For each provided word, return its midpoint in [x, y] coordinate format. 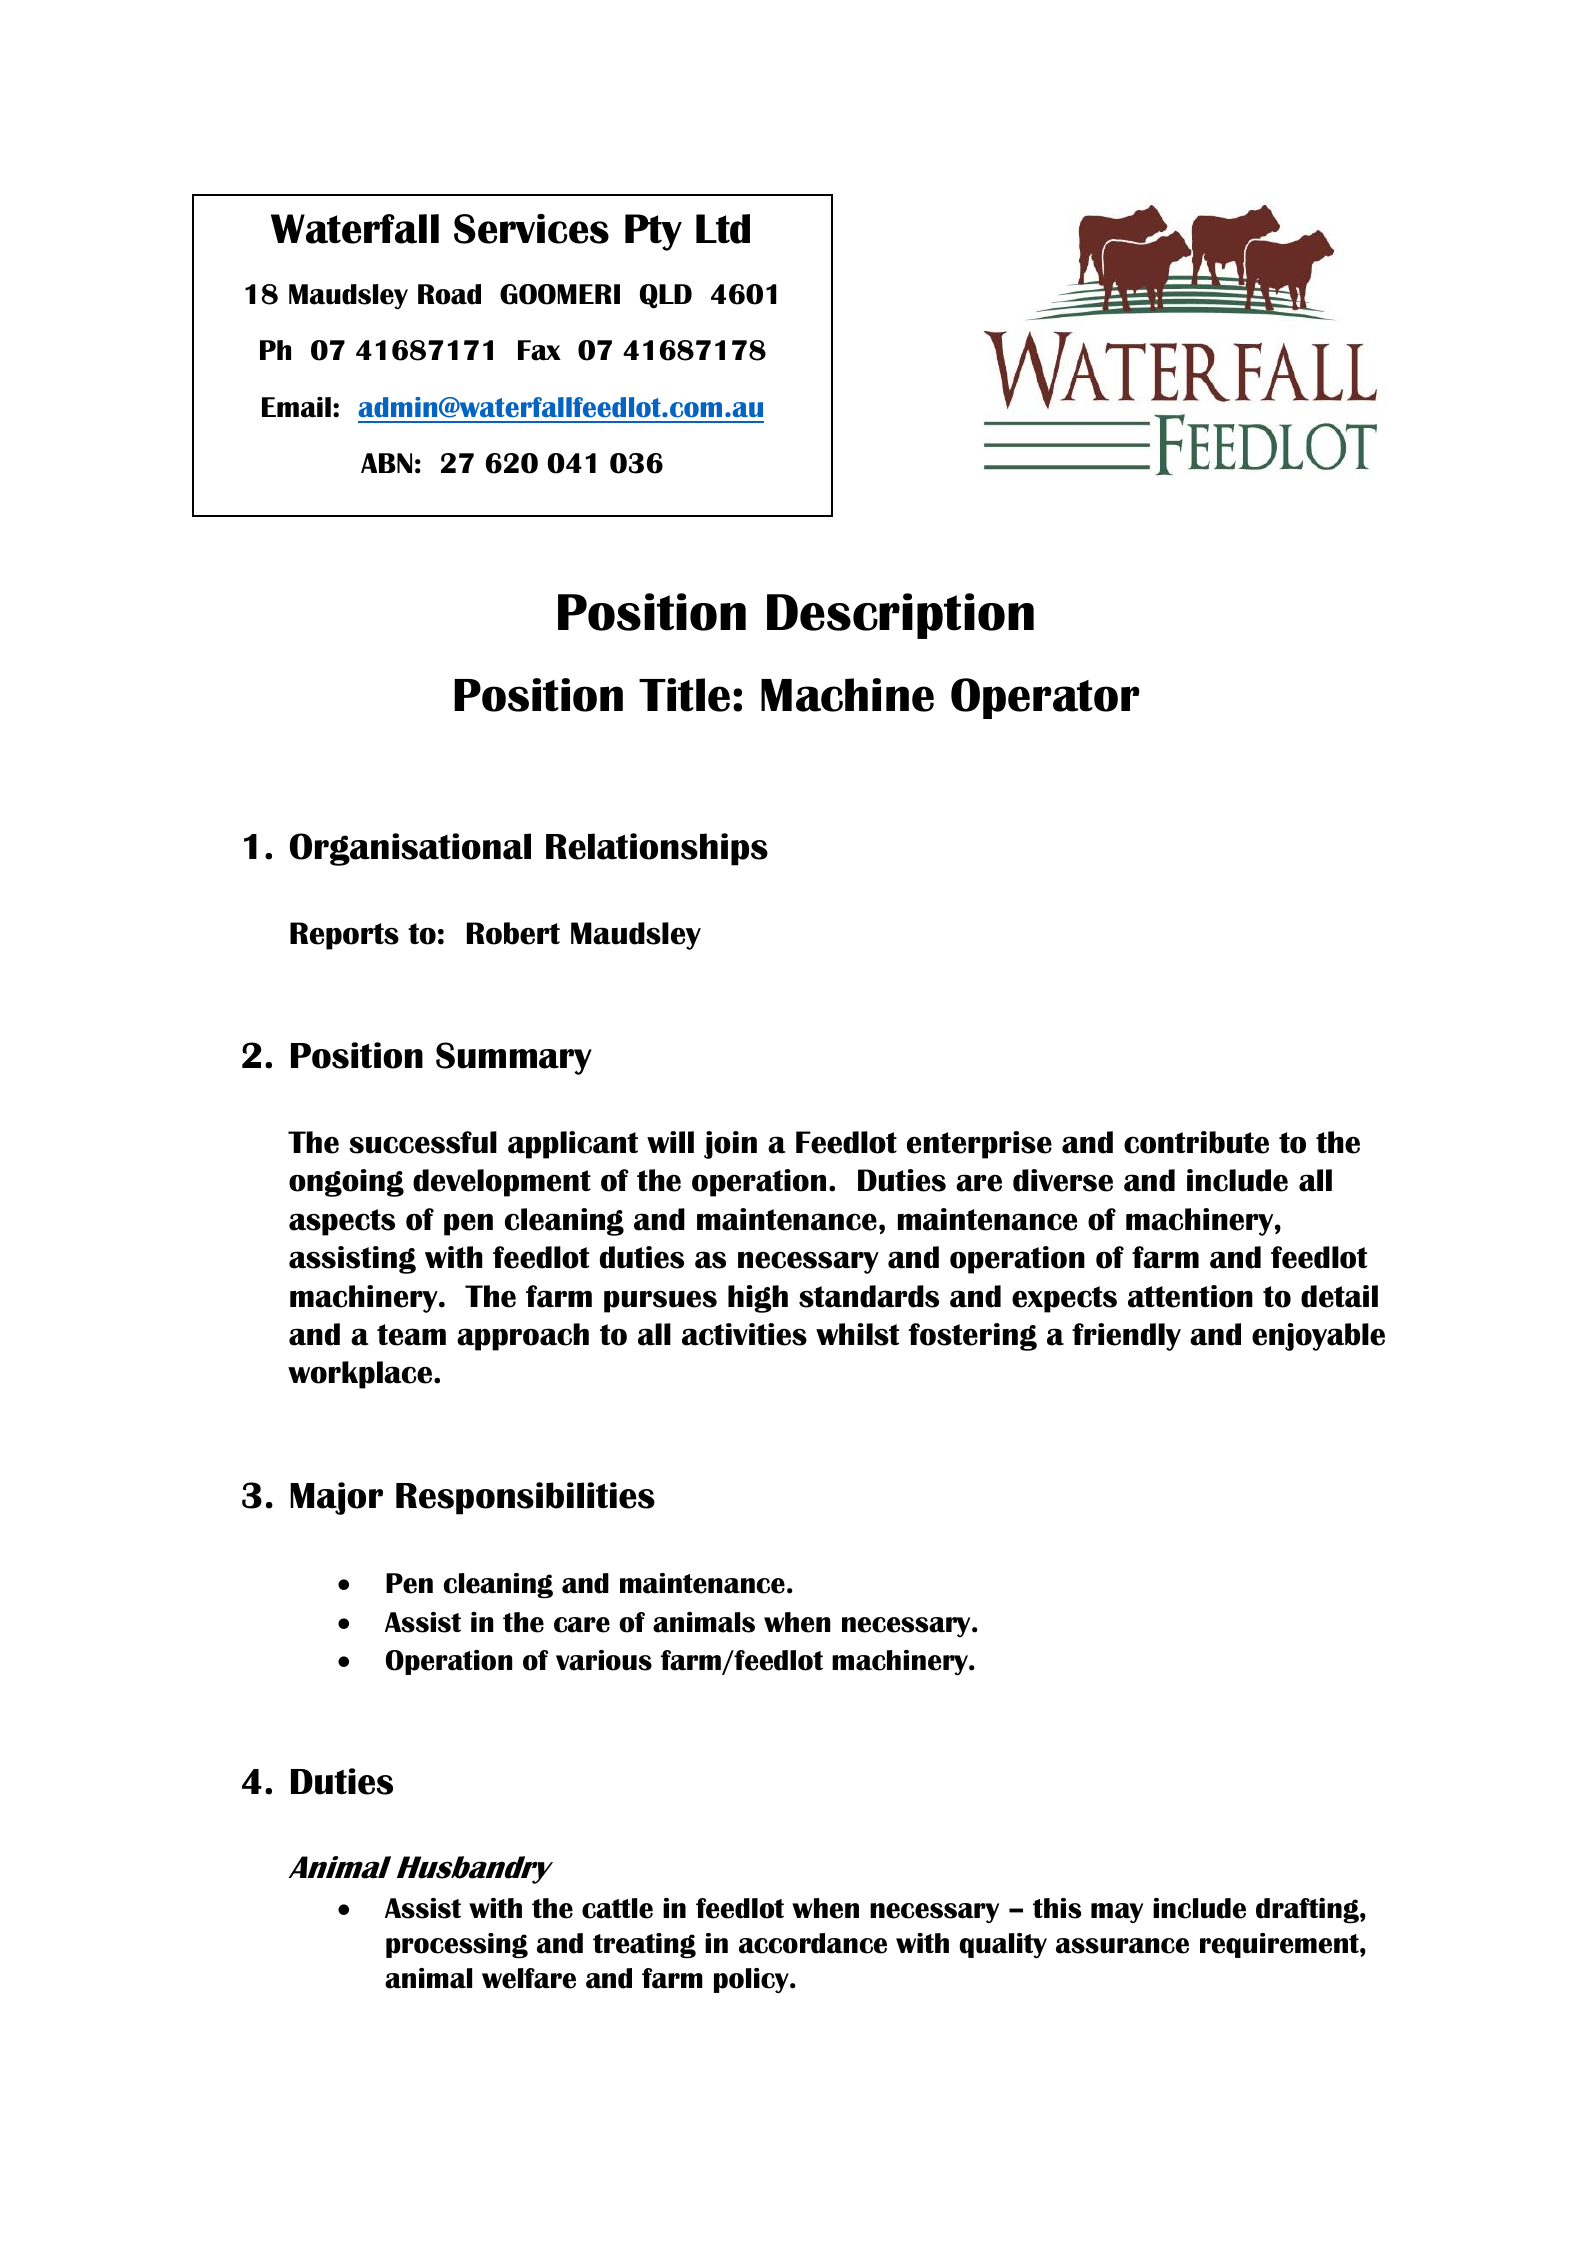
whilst [857, 1334]
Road [449, 294]
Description [900, 616]
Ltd [723, 229]
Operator [1045, 698]
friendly [1126, 1337]
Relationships [657, 849]
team [411, 1335]
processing [457, 1946]
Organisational [410, 849]
